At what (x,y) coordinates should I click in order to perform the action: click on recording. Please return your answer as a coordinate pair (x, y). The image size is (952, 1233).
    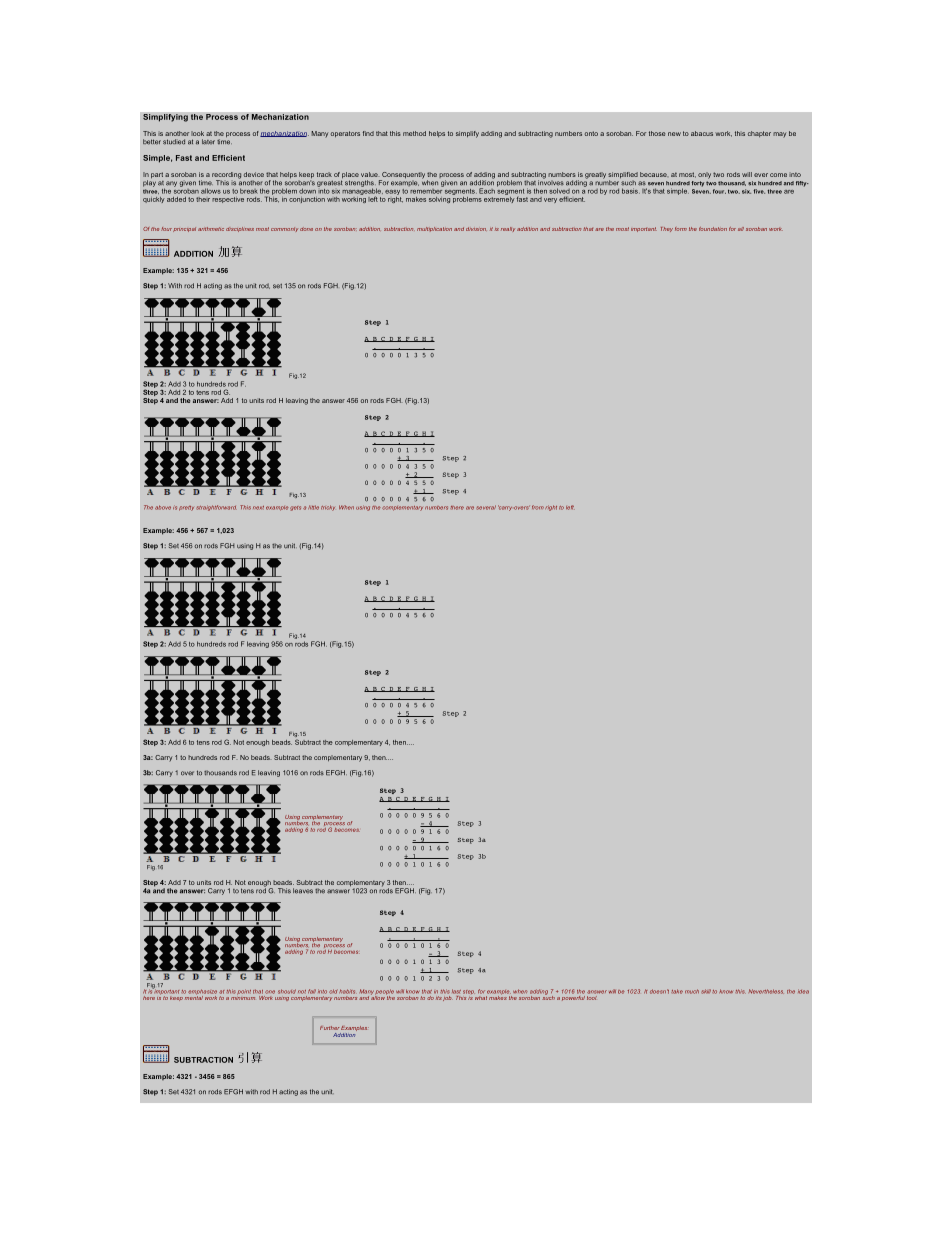
    Looking at the image, I should click on (226, 176).
